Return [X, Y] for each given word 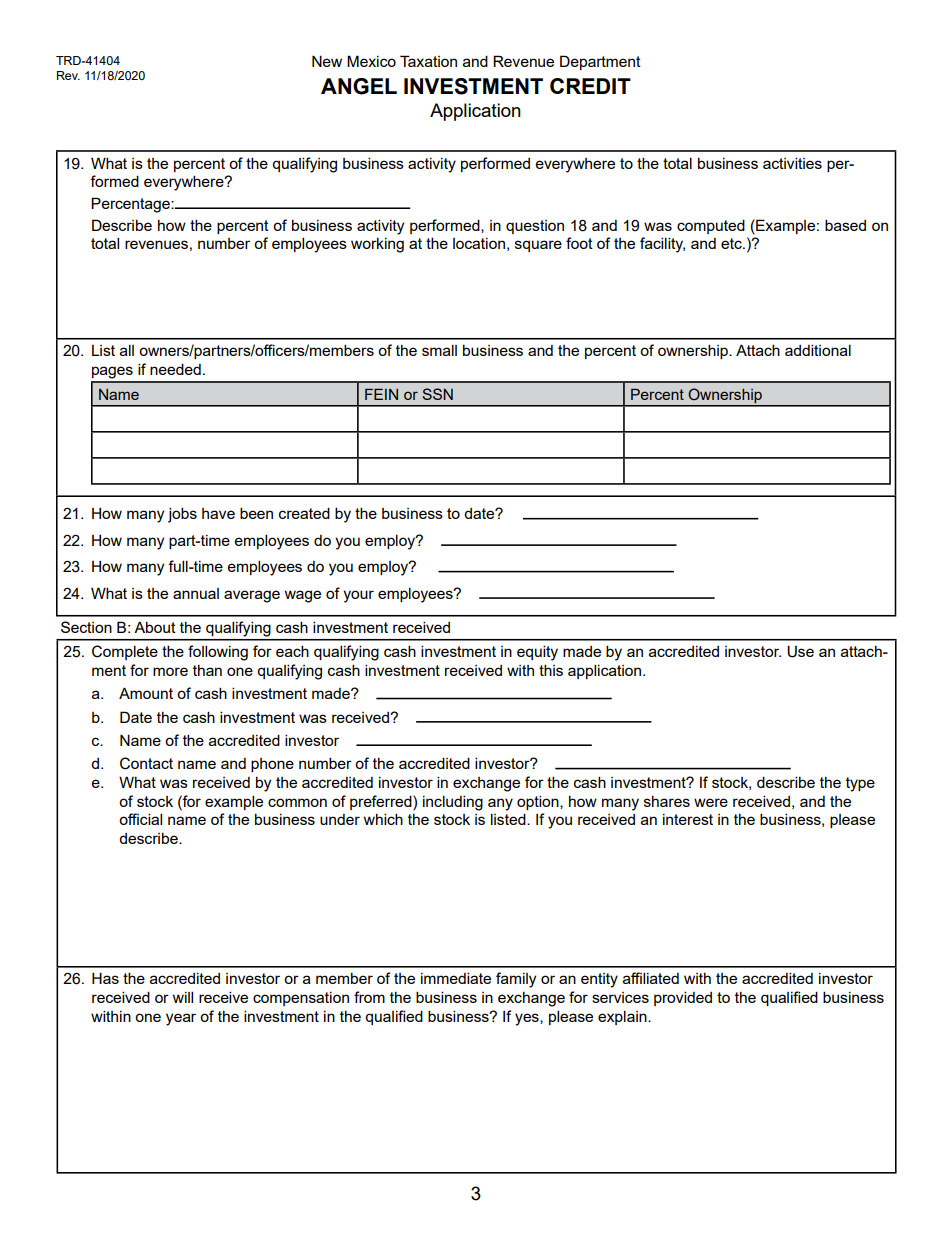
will [183, 997]
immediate [456, 978]
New [327, 61]
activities [792, 163]
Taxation [428, 61]
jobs [182, 515]
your [358, 596]
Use [800, 651]
